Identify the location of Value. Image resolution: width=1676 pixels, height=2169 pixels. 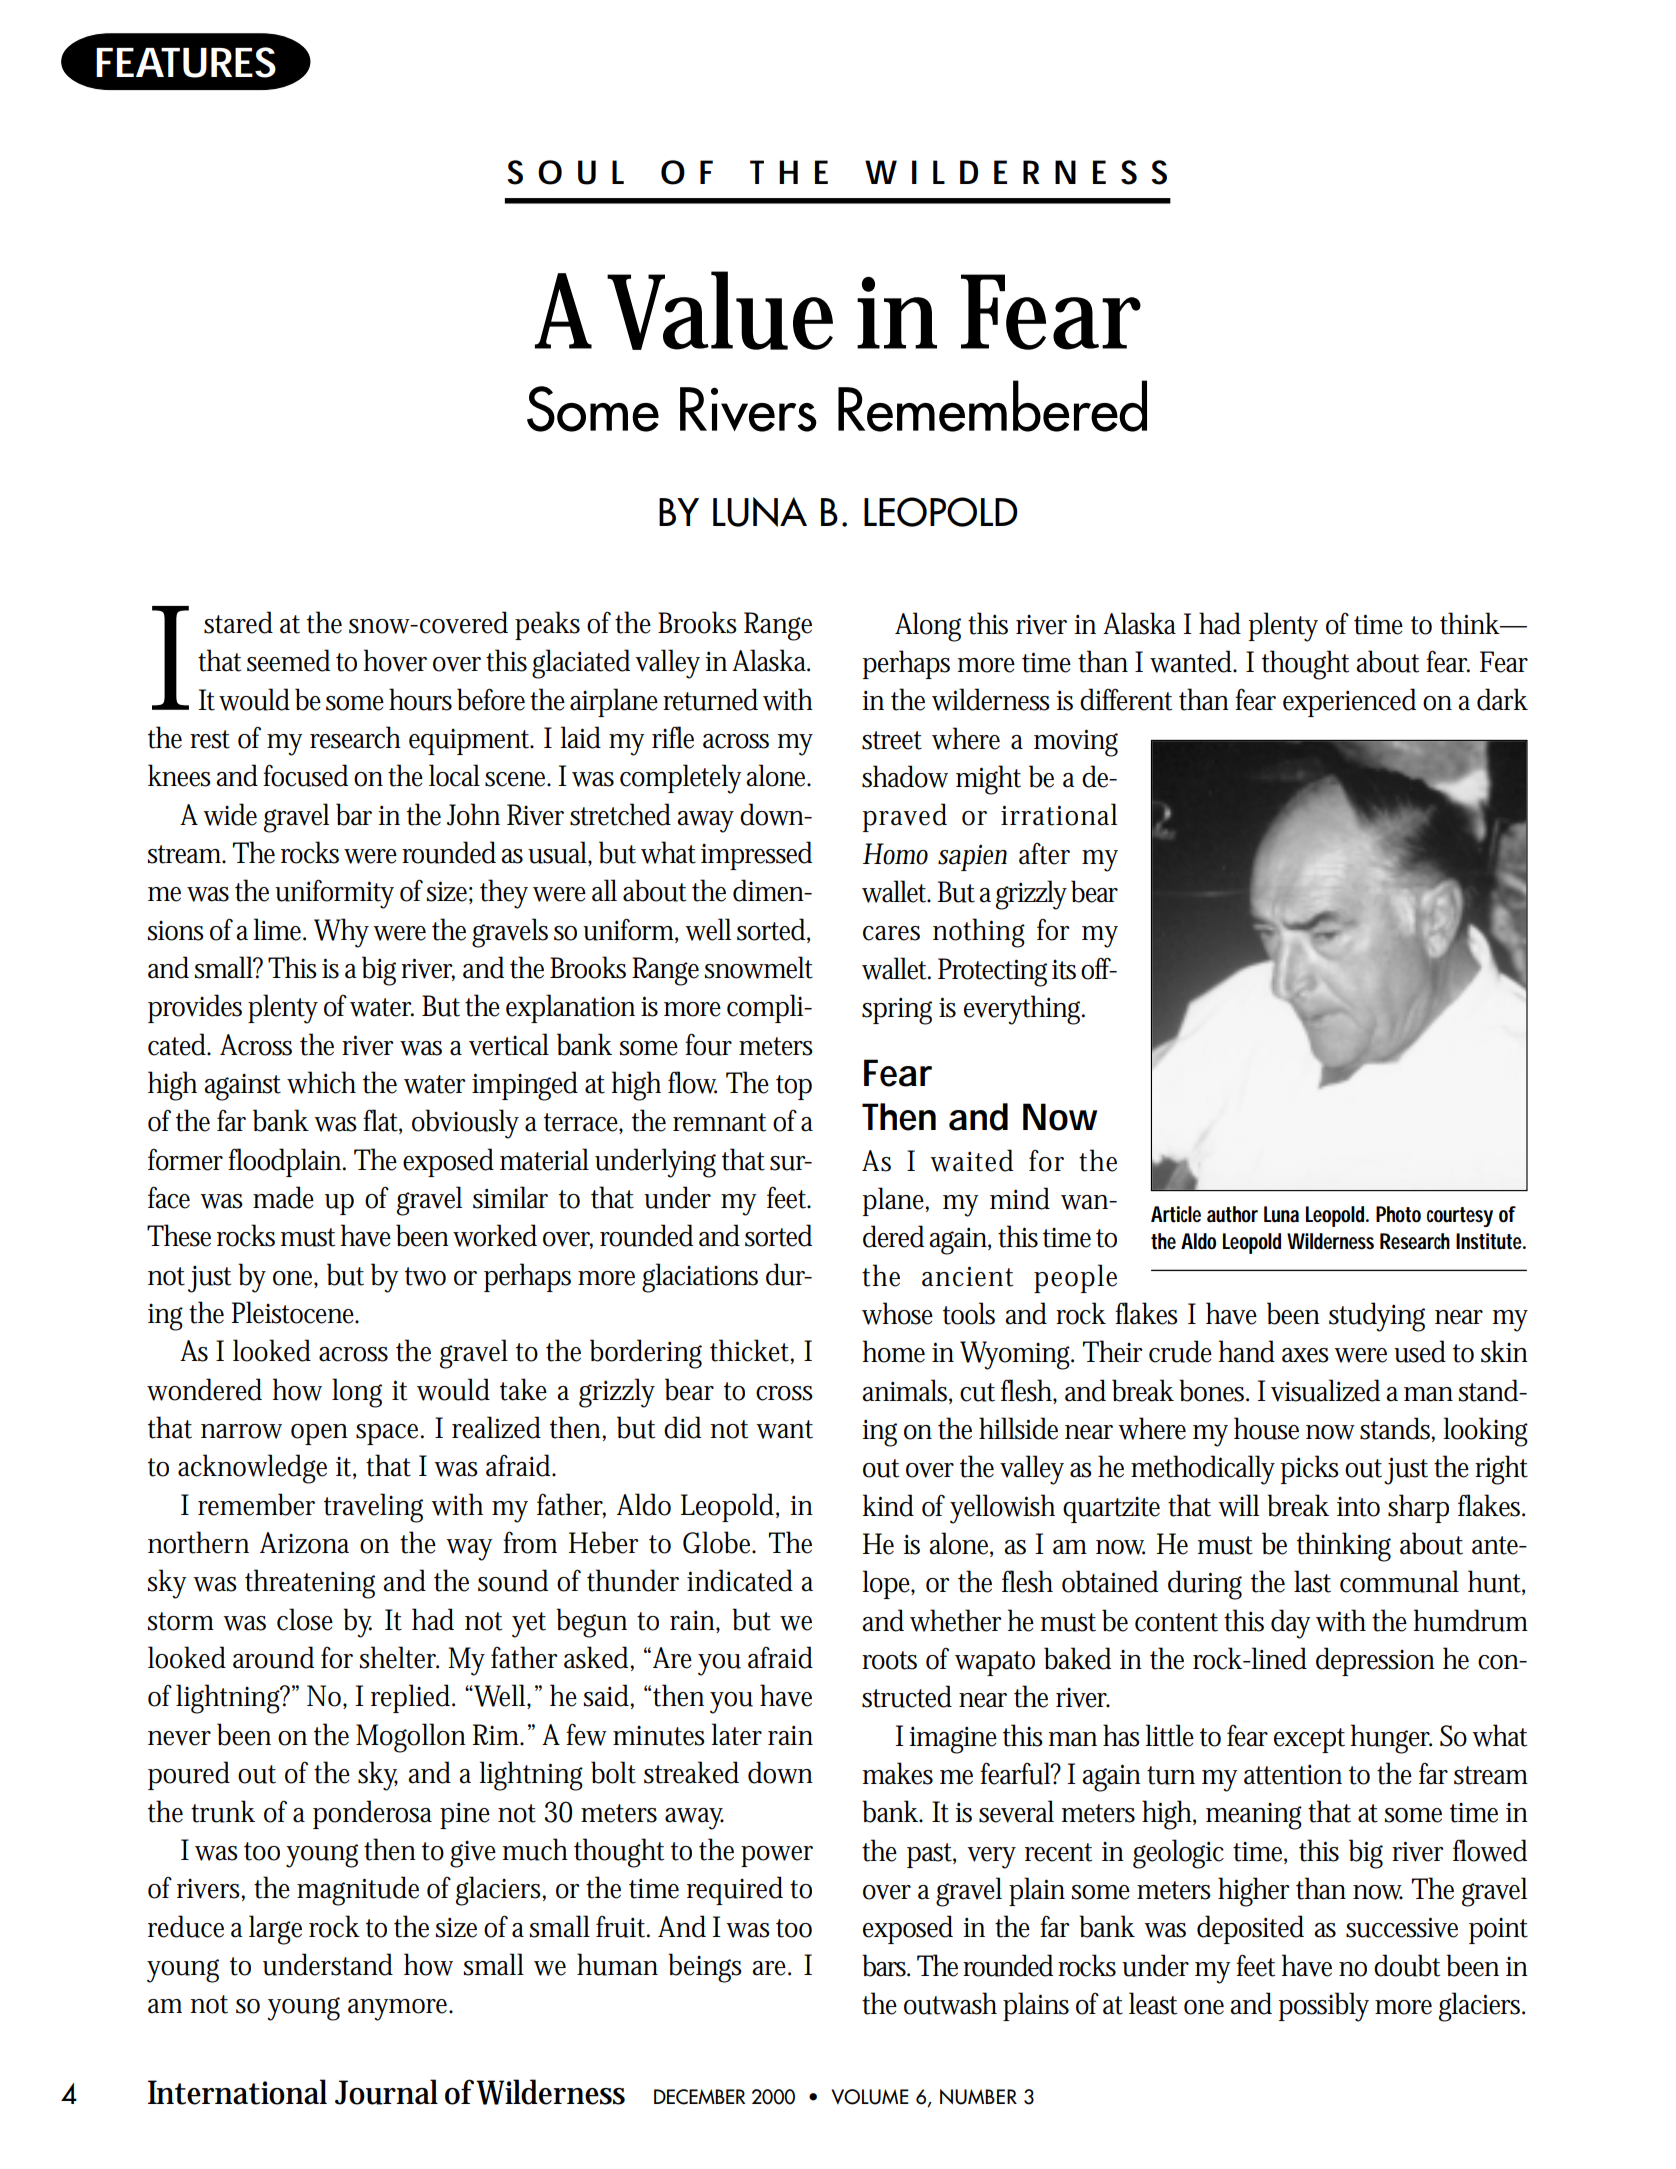
(720, 310).
